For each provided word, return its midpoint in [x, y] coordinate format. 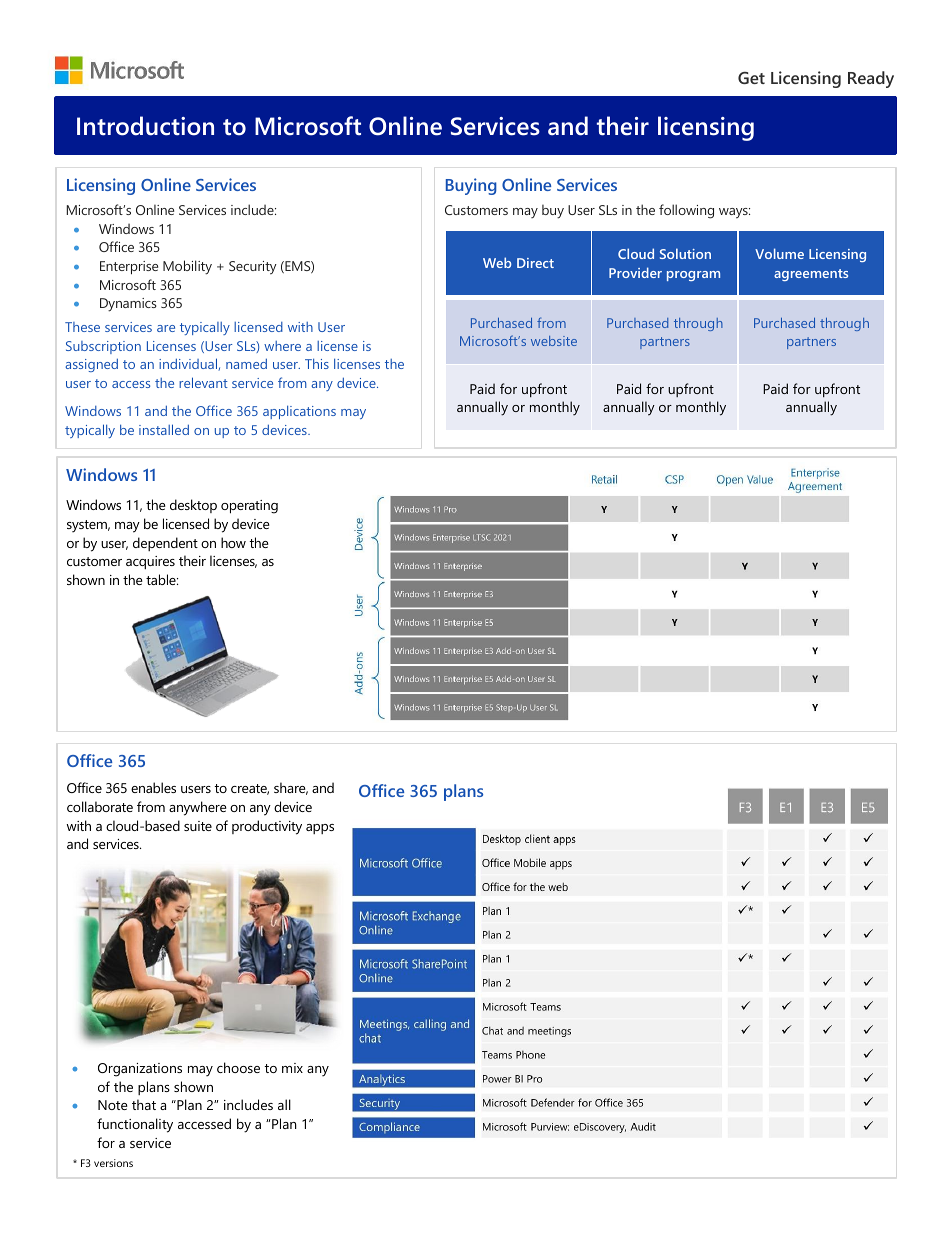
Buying [471, 186]
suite [198, 826]
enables [153, 787]
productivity [267, 827]
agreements [811, 275]
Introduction [145, 126]
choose [238, 1067]
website [554, 341]
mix [292, 1068]
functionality [135, 1125]
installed [164, 429]
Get [751, 78]
